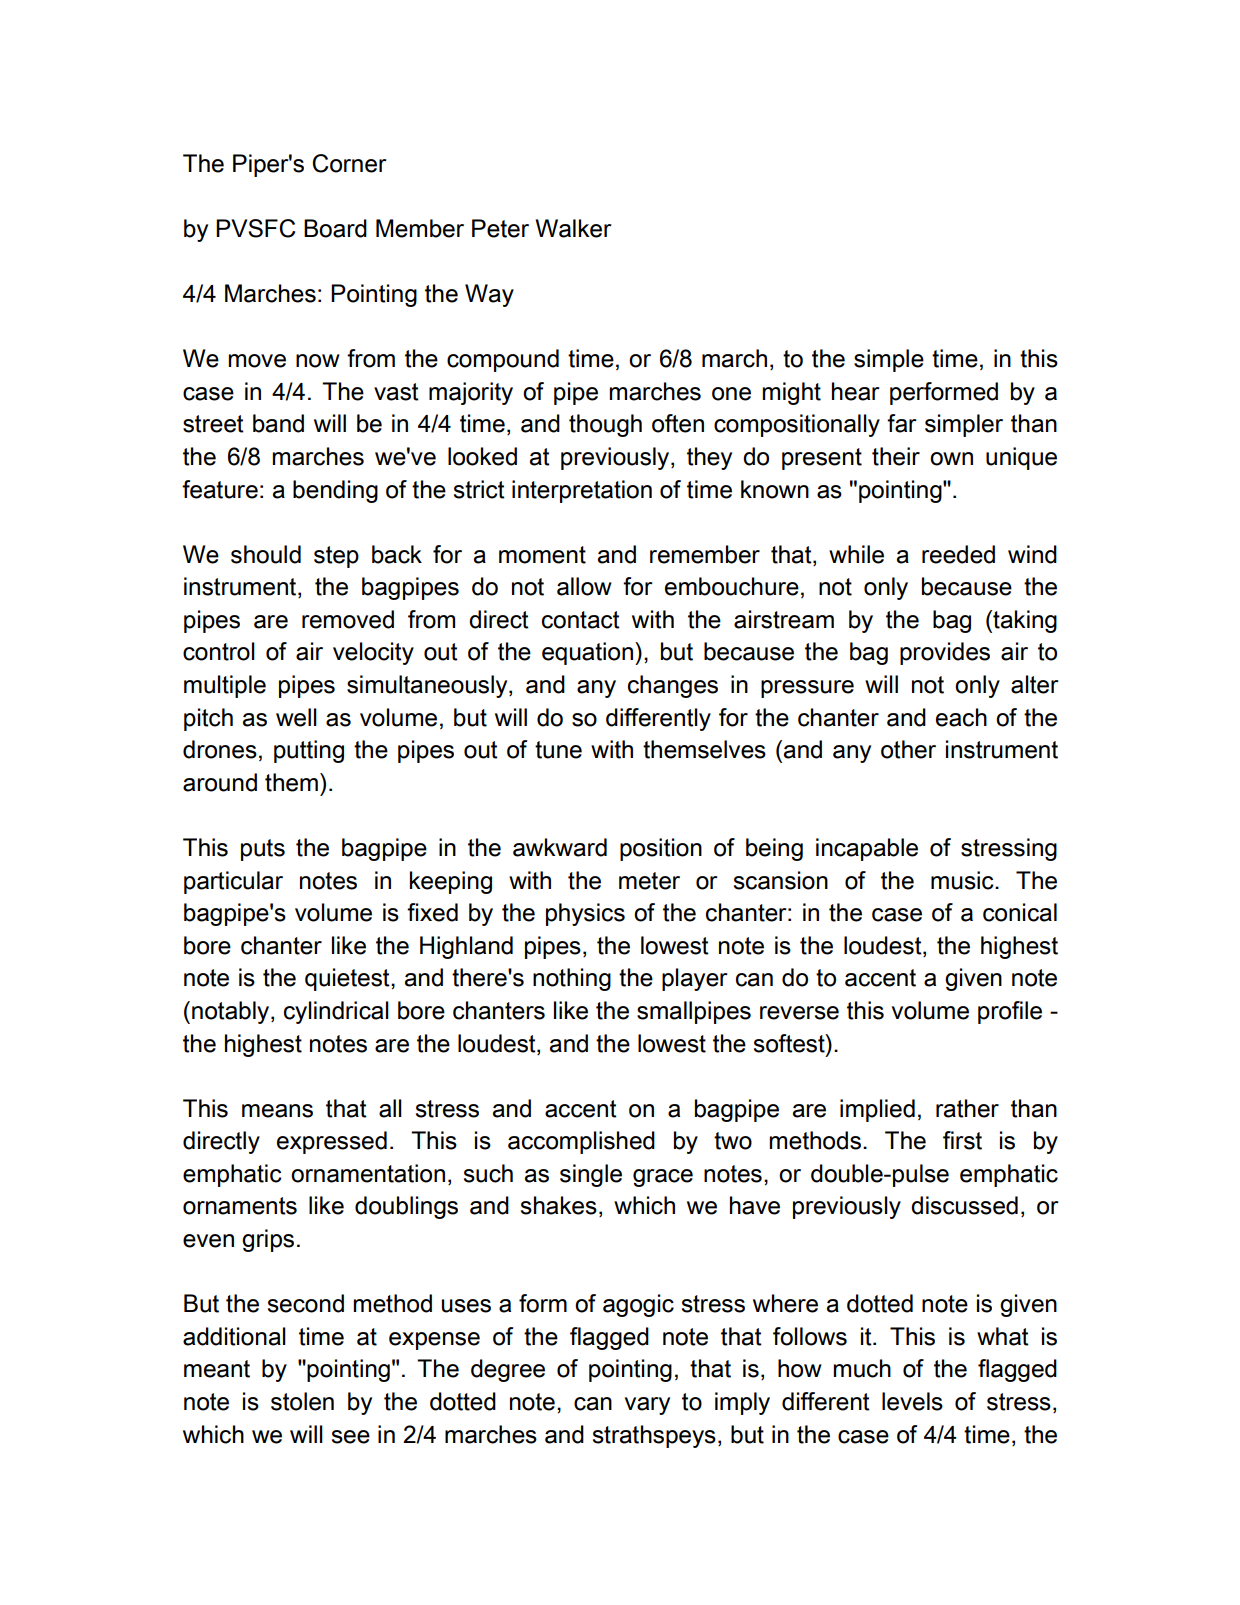 The height and width of the page is (1605, 1240). I want to click on first, so click(962, 1140).
